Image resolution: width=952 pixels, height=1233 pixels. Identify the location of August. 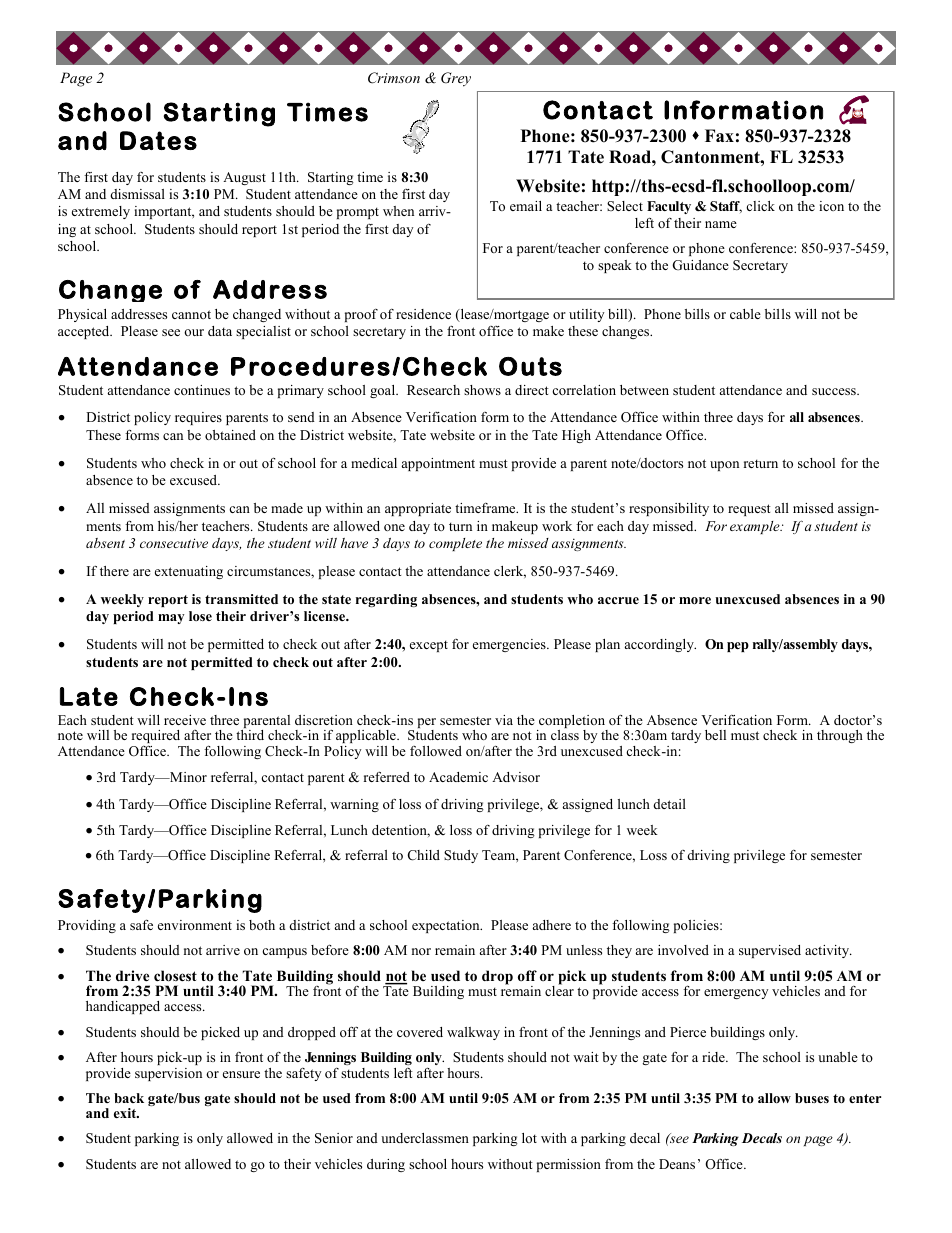
(244, 178).
